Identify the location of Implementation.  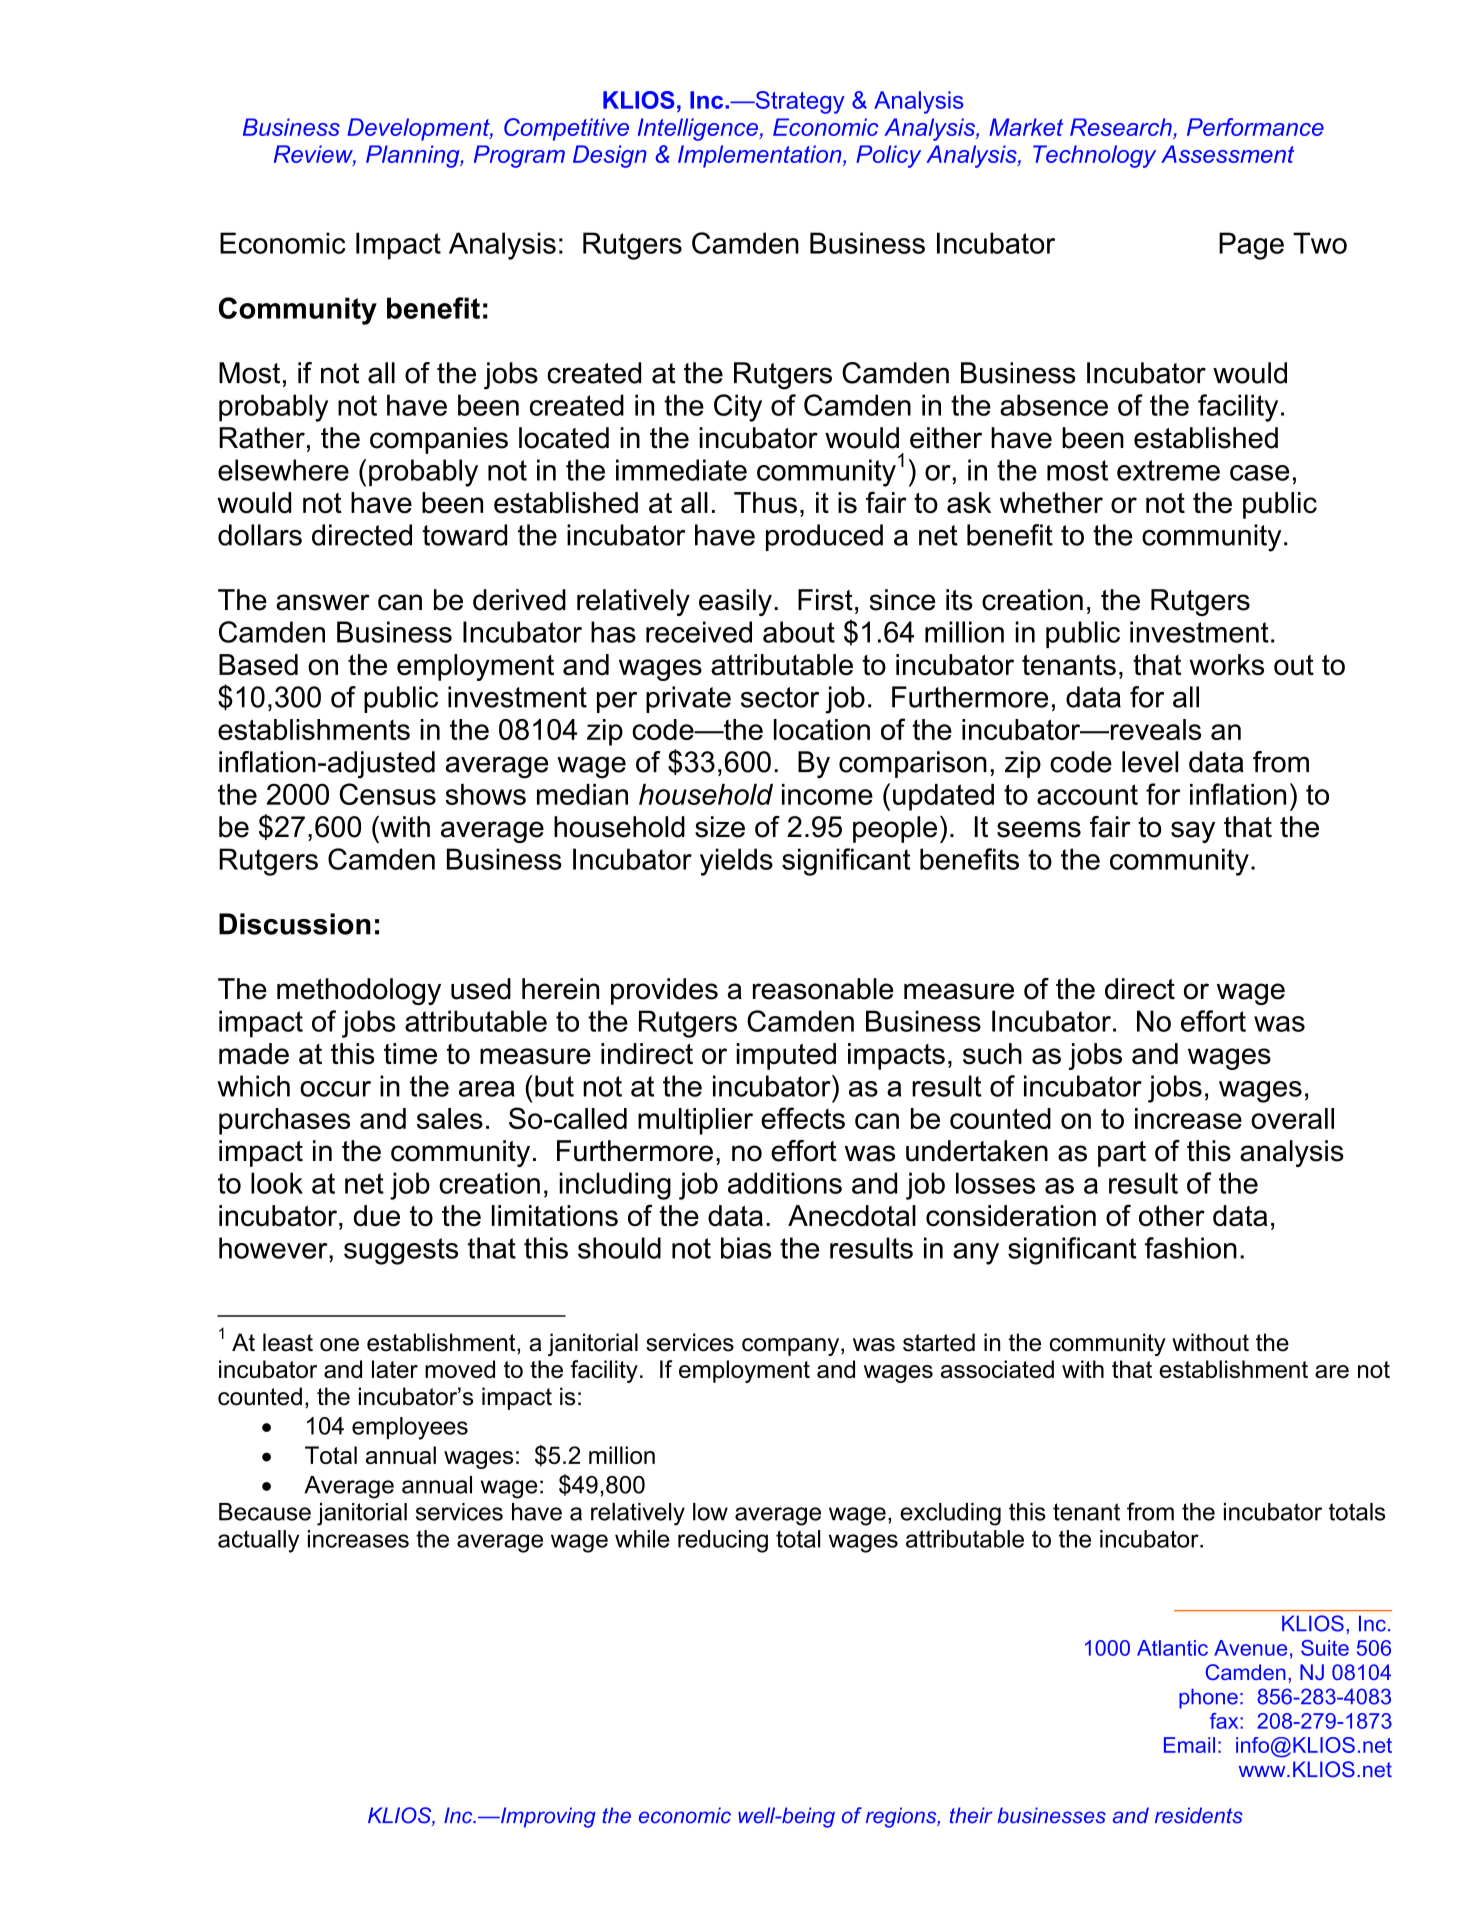
(761, 156).
